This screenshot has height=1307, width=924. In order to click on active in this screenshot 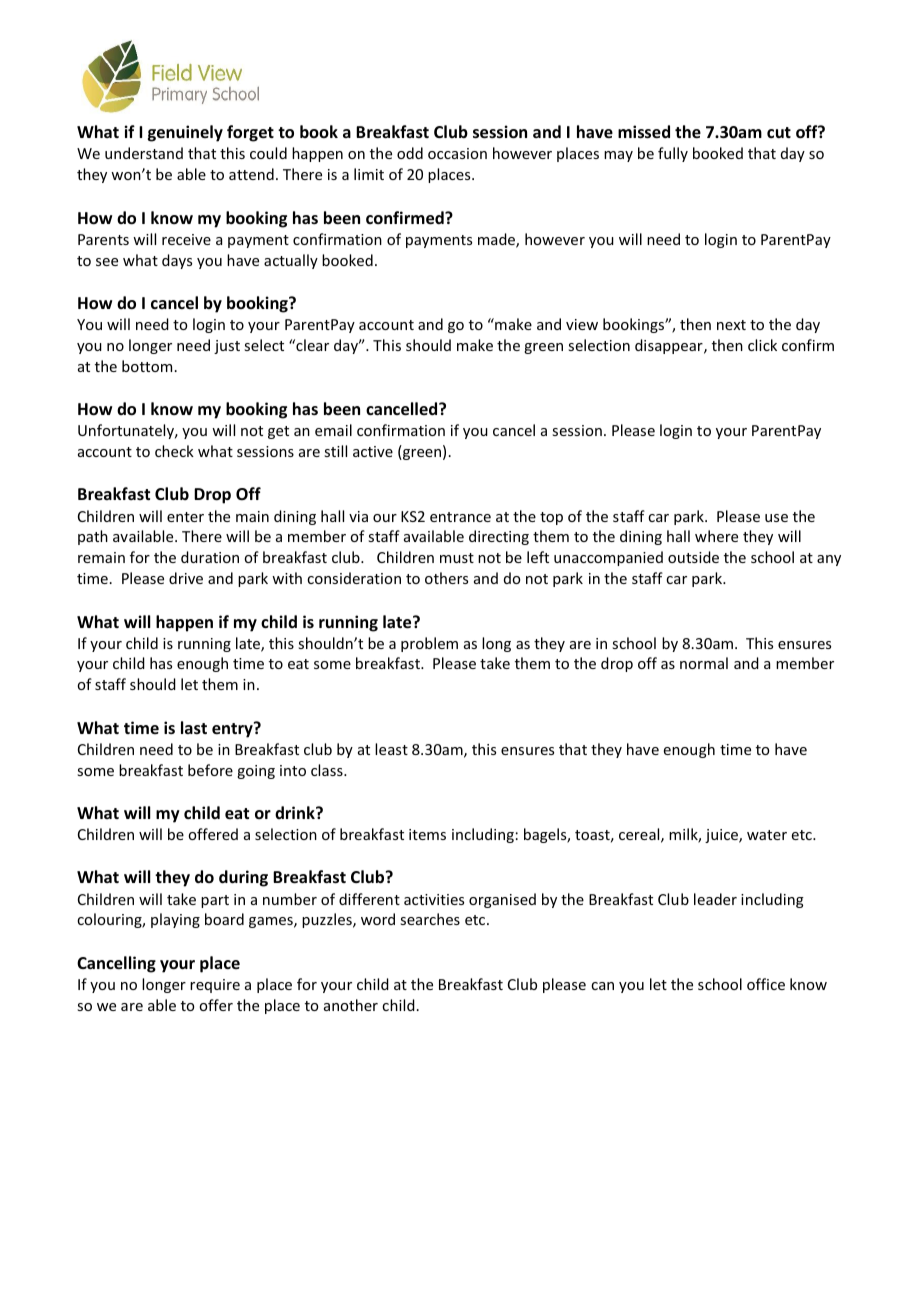, I will do `click(373, 451)`.
